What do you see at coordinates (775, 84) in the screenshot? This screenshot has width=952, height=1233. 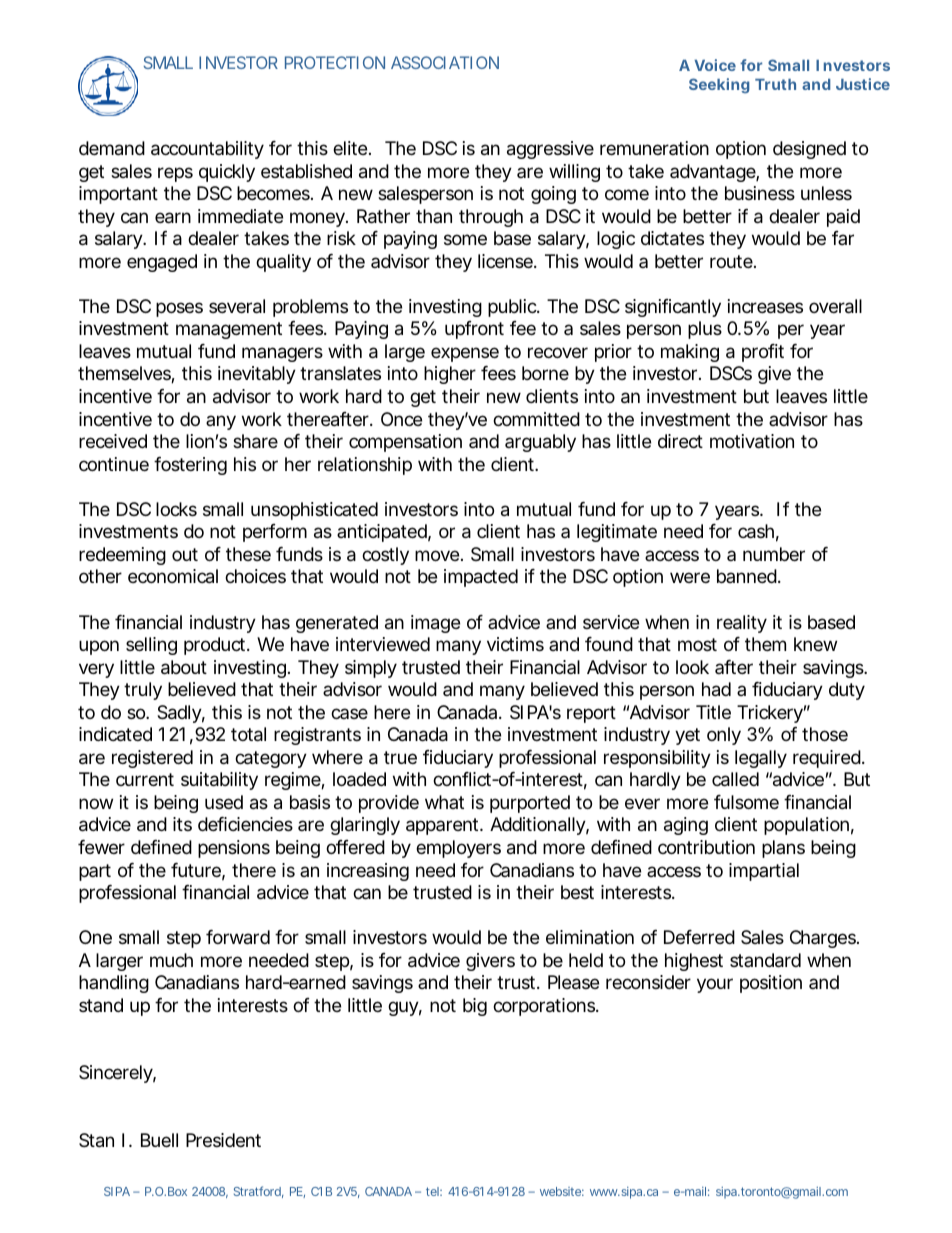 I see `Truth` at bounding box center [775, 84].
